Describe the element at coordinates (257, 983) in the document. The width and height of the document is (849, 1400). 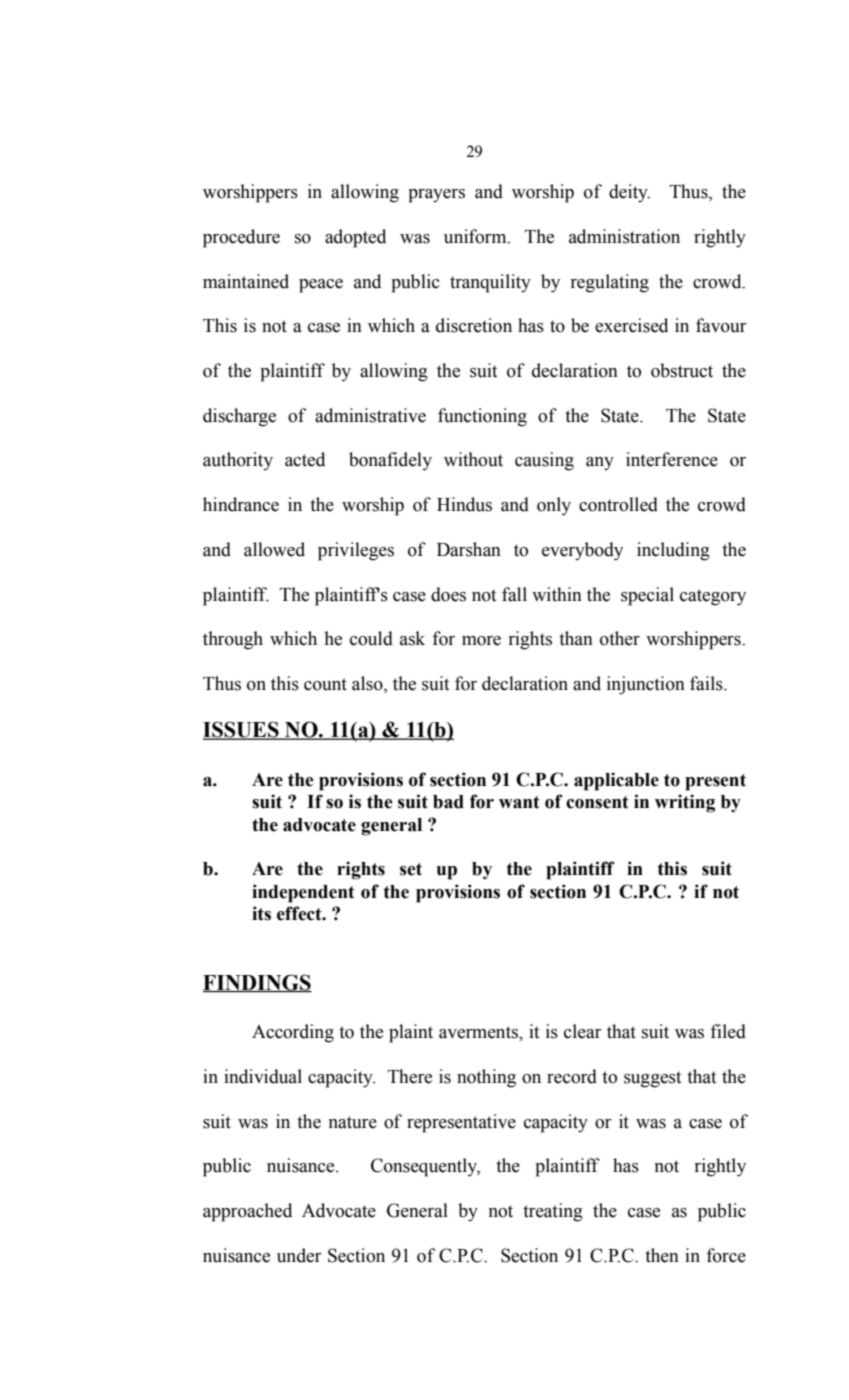
I see `FINDINGS` at that location.
